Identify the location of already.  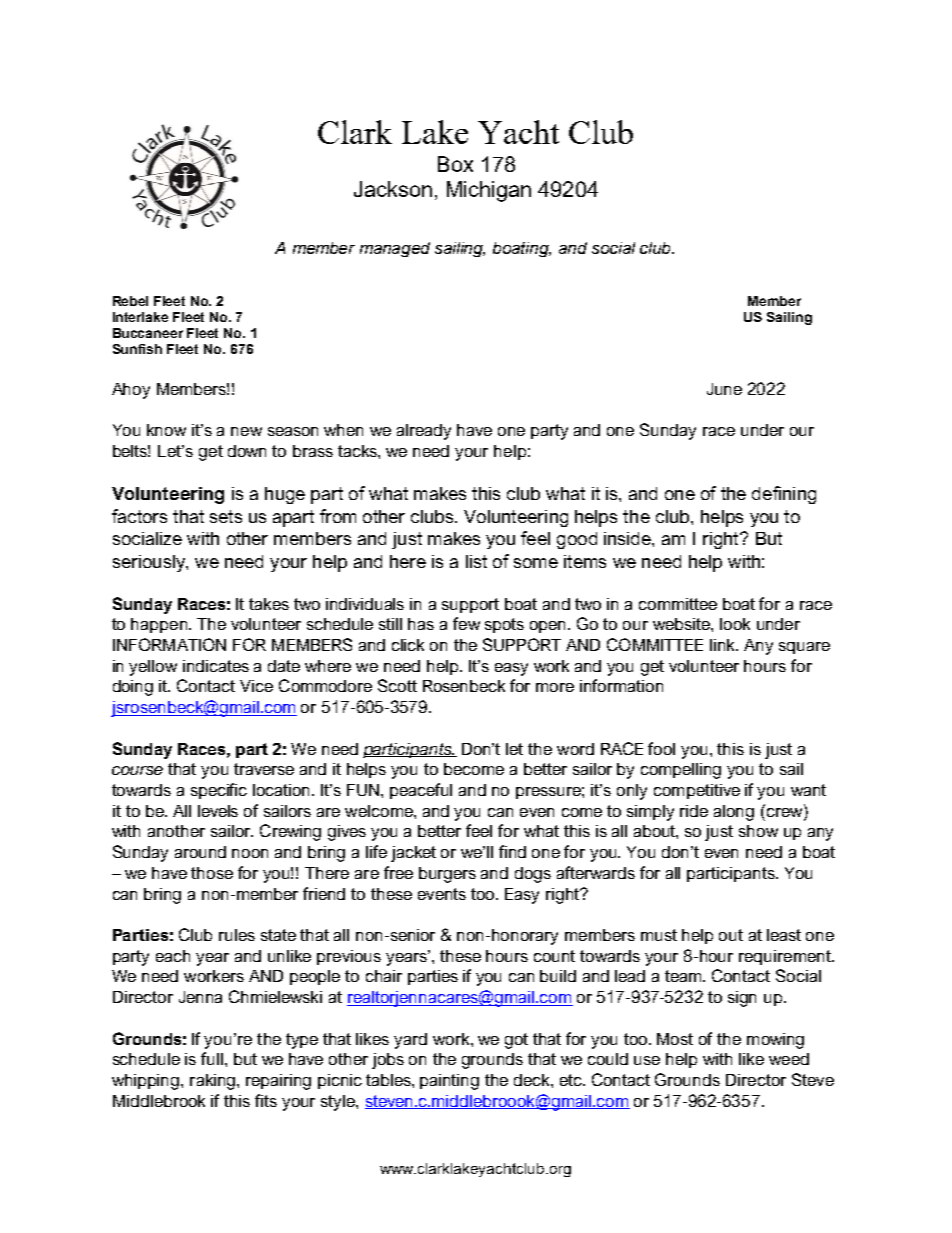
(424, 432).
